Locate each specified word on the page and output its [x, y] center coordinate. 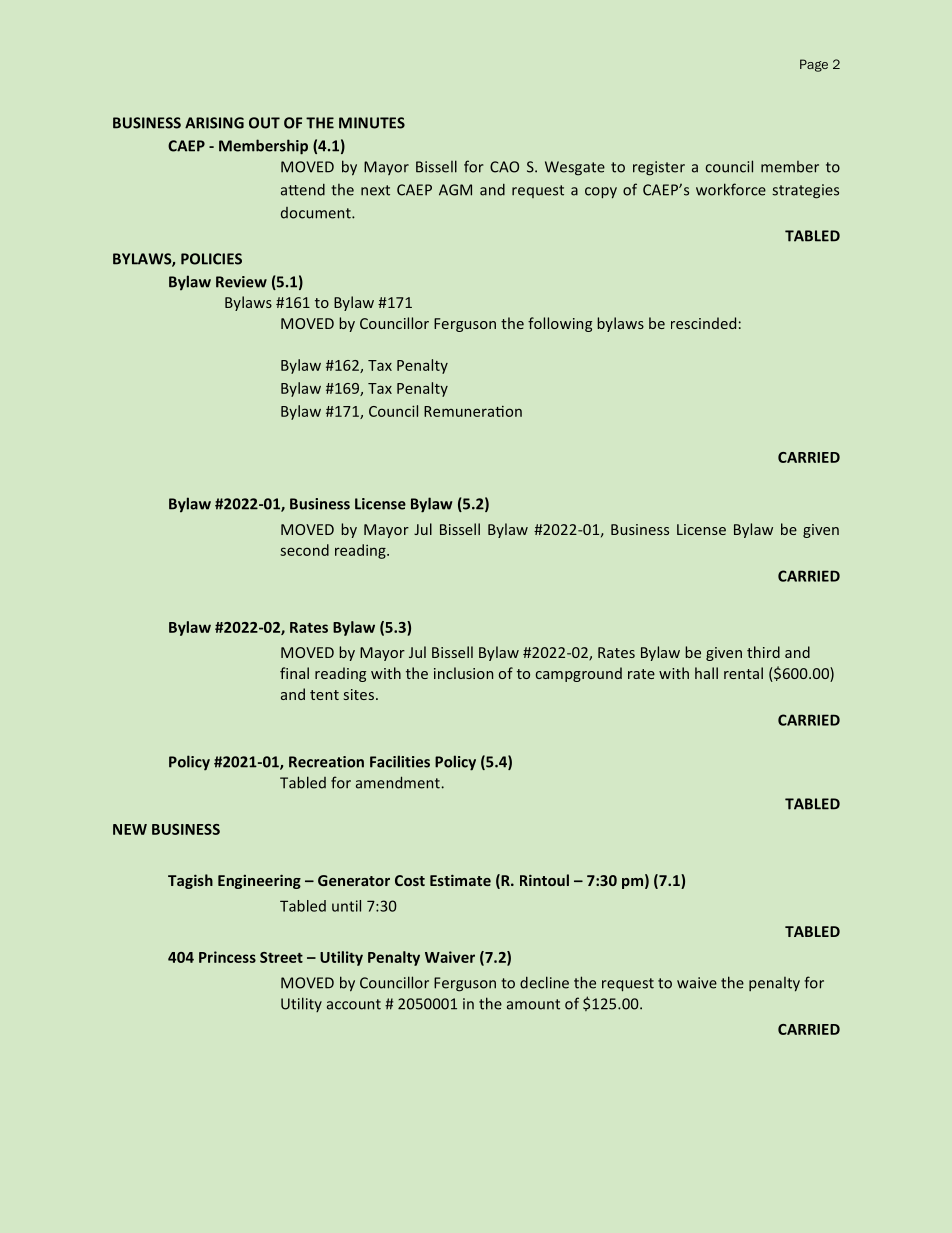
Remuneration [473, 411]
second [304, 550]
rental [743, 673]
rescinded [703, 323]
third [763, 652]
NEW [130, 829]
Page [814, 65]
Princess [227, 957]
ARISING [214, 123]
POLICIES [211, 259]
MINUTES [372, 123]
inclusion [463, 673]
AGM [455, 190]
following [560, 324]
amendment [398, 782]
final [294, 673]
